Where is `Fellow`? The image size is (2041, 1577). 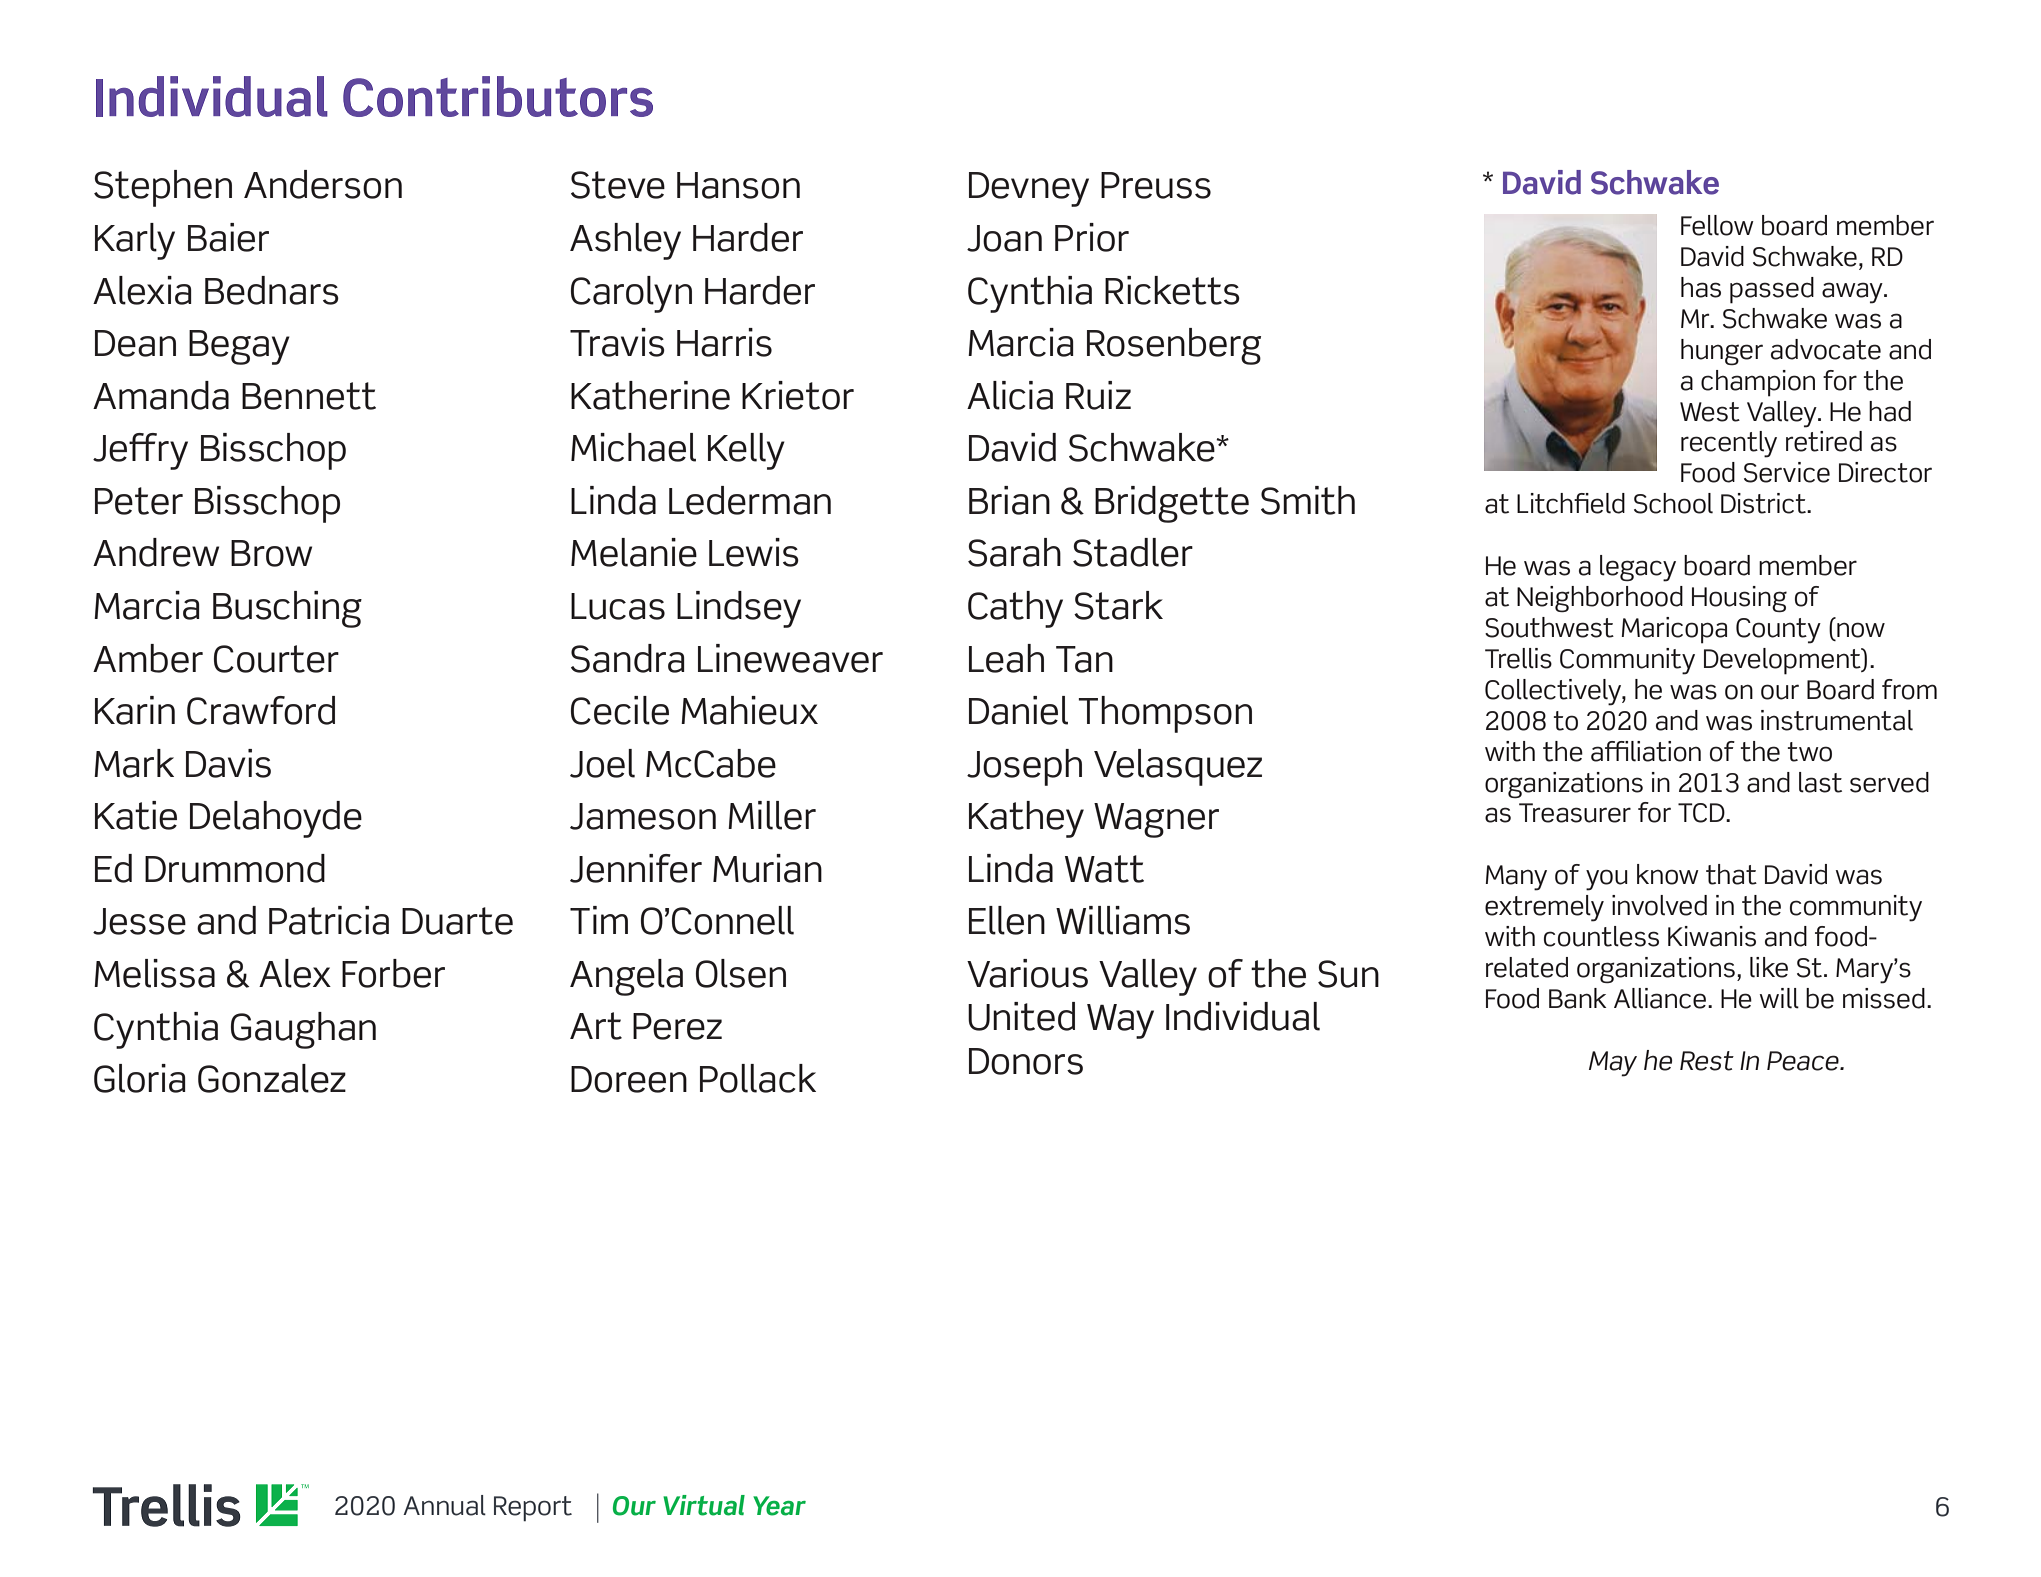 Fellow is located at coordinates (1717, 225).
